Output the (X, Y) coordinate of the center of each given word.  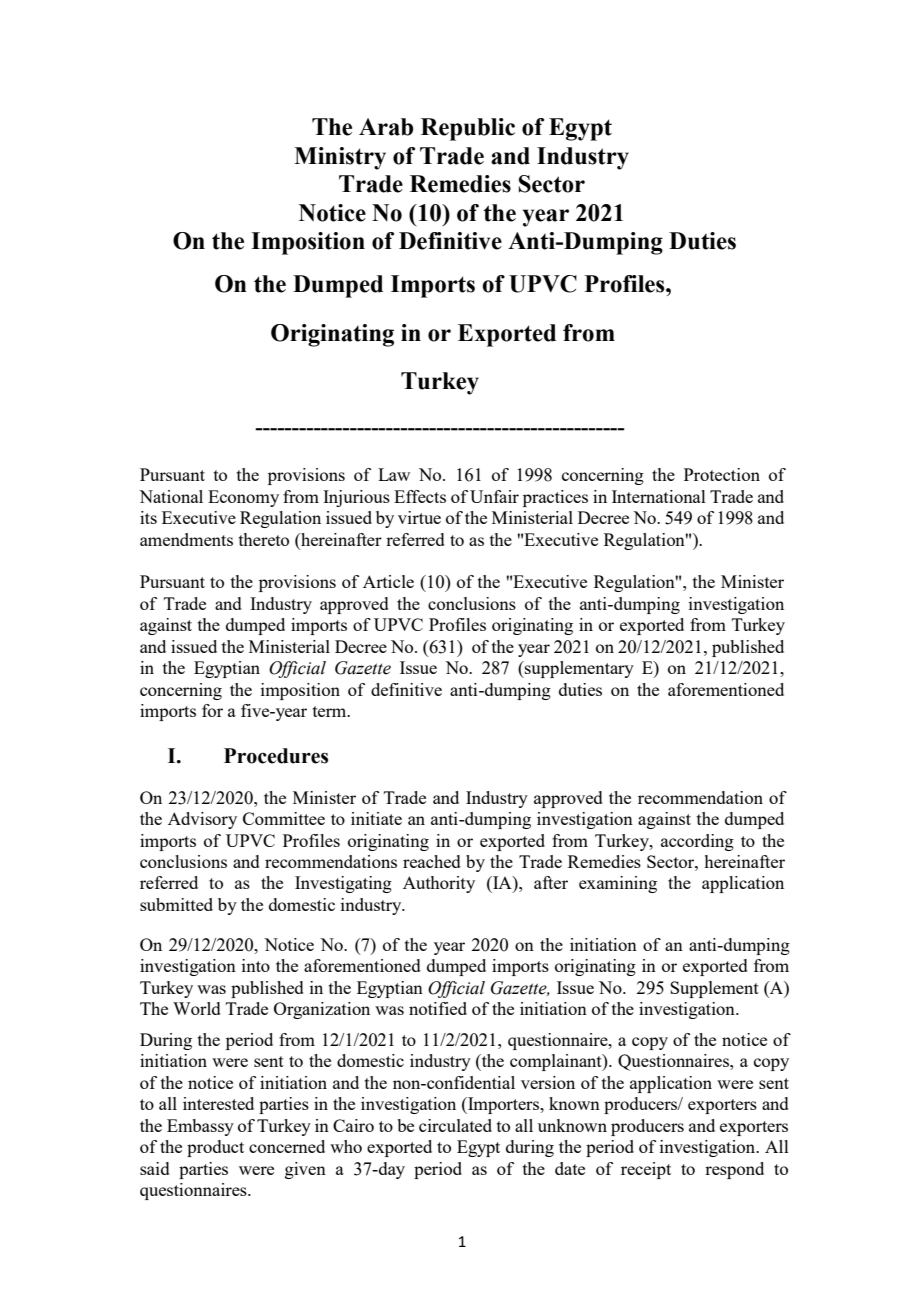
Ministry (340, 158)
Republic (468, 129)
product (215, 1148)
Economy (243, 498)
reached (432, 861)
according (697, 842)
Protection (722, 474)
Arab (386, 127)
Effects (420, 496)
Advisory (202, 820)
